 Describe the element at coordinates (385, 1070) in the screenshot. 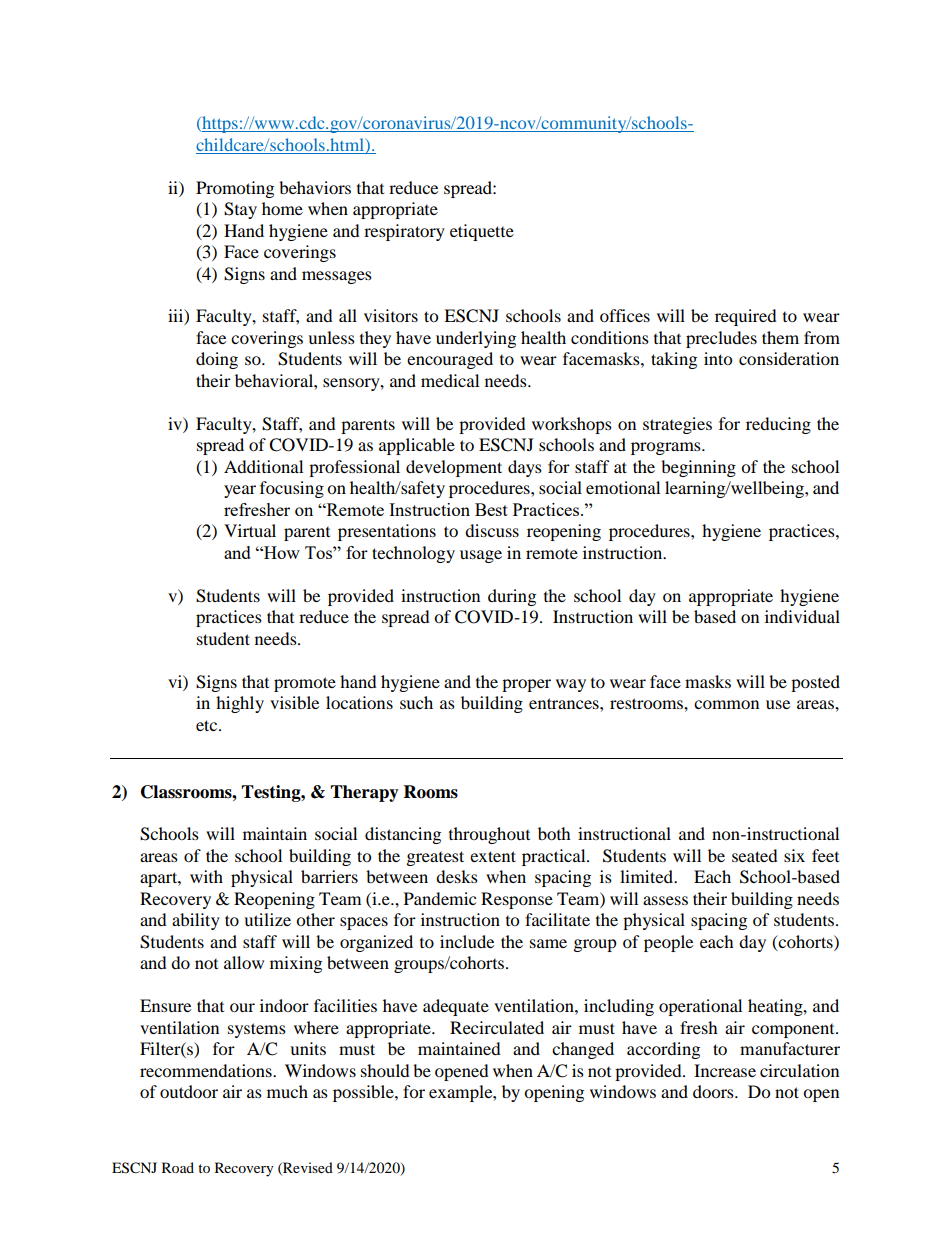

I see `should` at that location.
